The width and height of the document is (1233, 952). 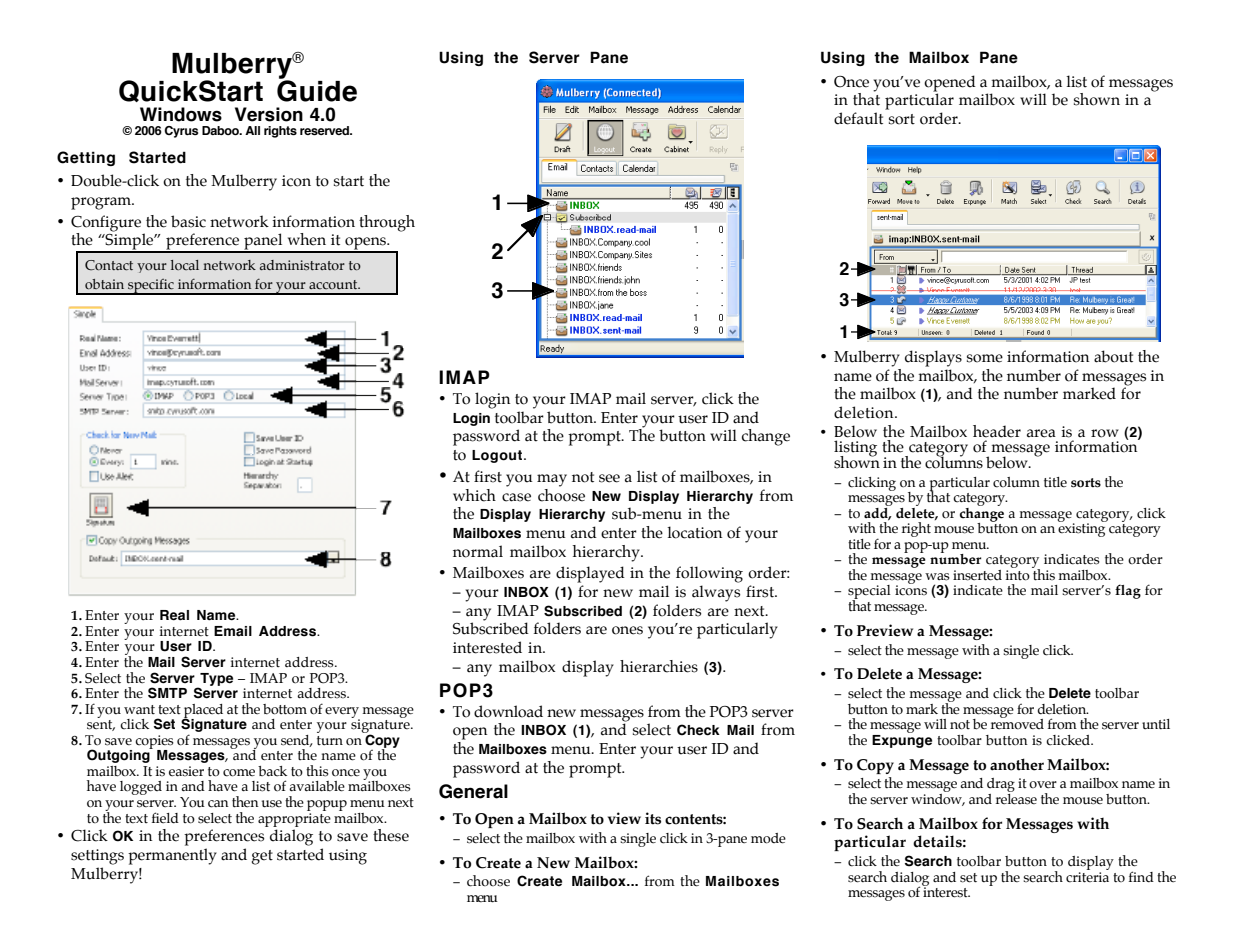 I want to click on permanently, so click(x=172, y=856).
